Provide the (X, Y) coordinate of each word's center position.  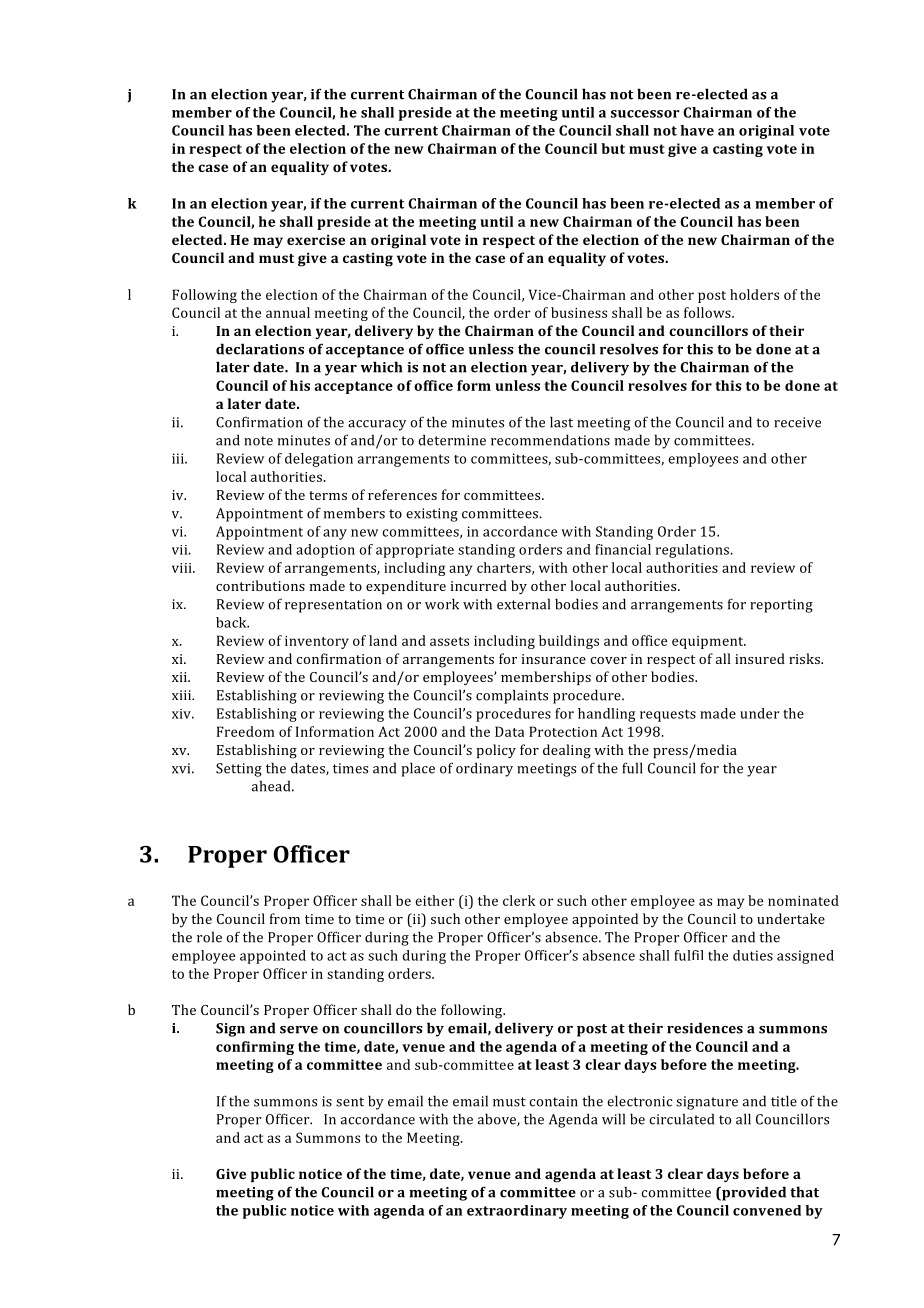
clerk (519, 900)
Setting (239, 770)
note (258, 441)
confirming (255, 1048)
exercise (316, 240)
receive (797, 422)
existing (432, 515)
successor (645, 114)
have (697, 130)
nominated (803, 900)
